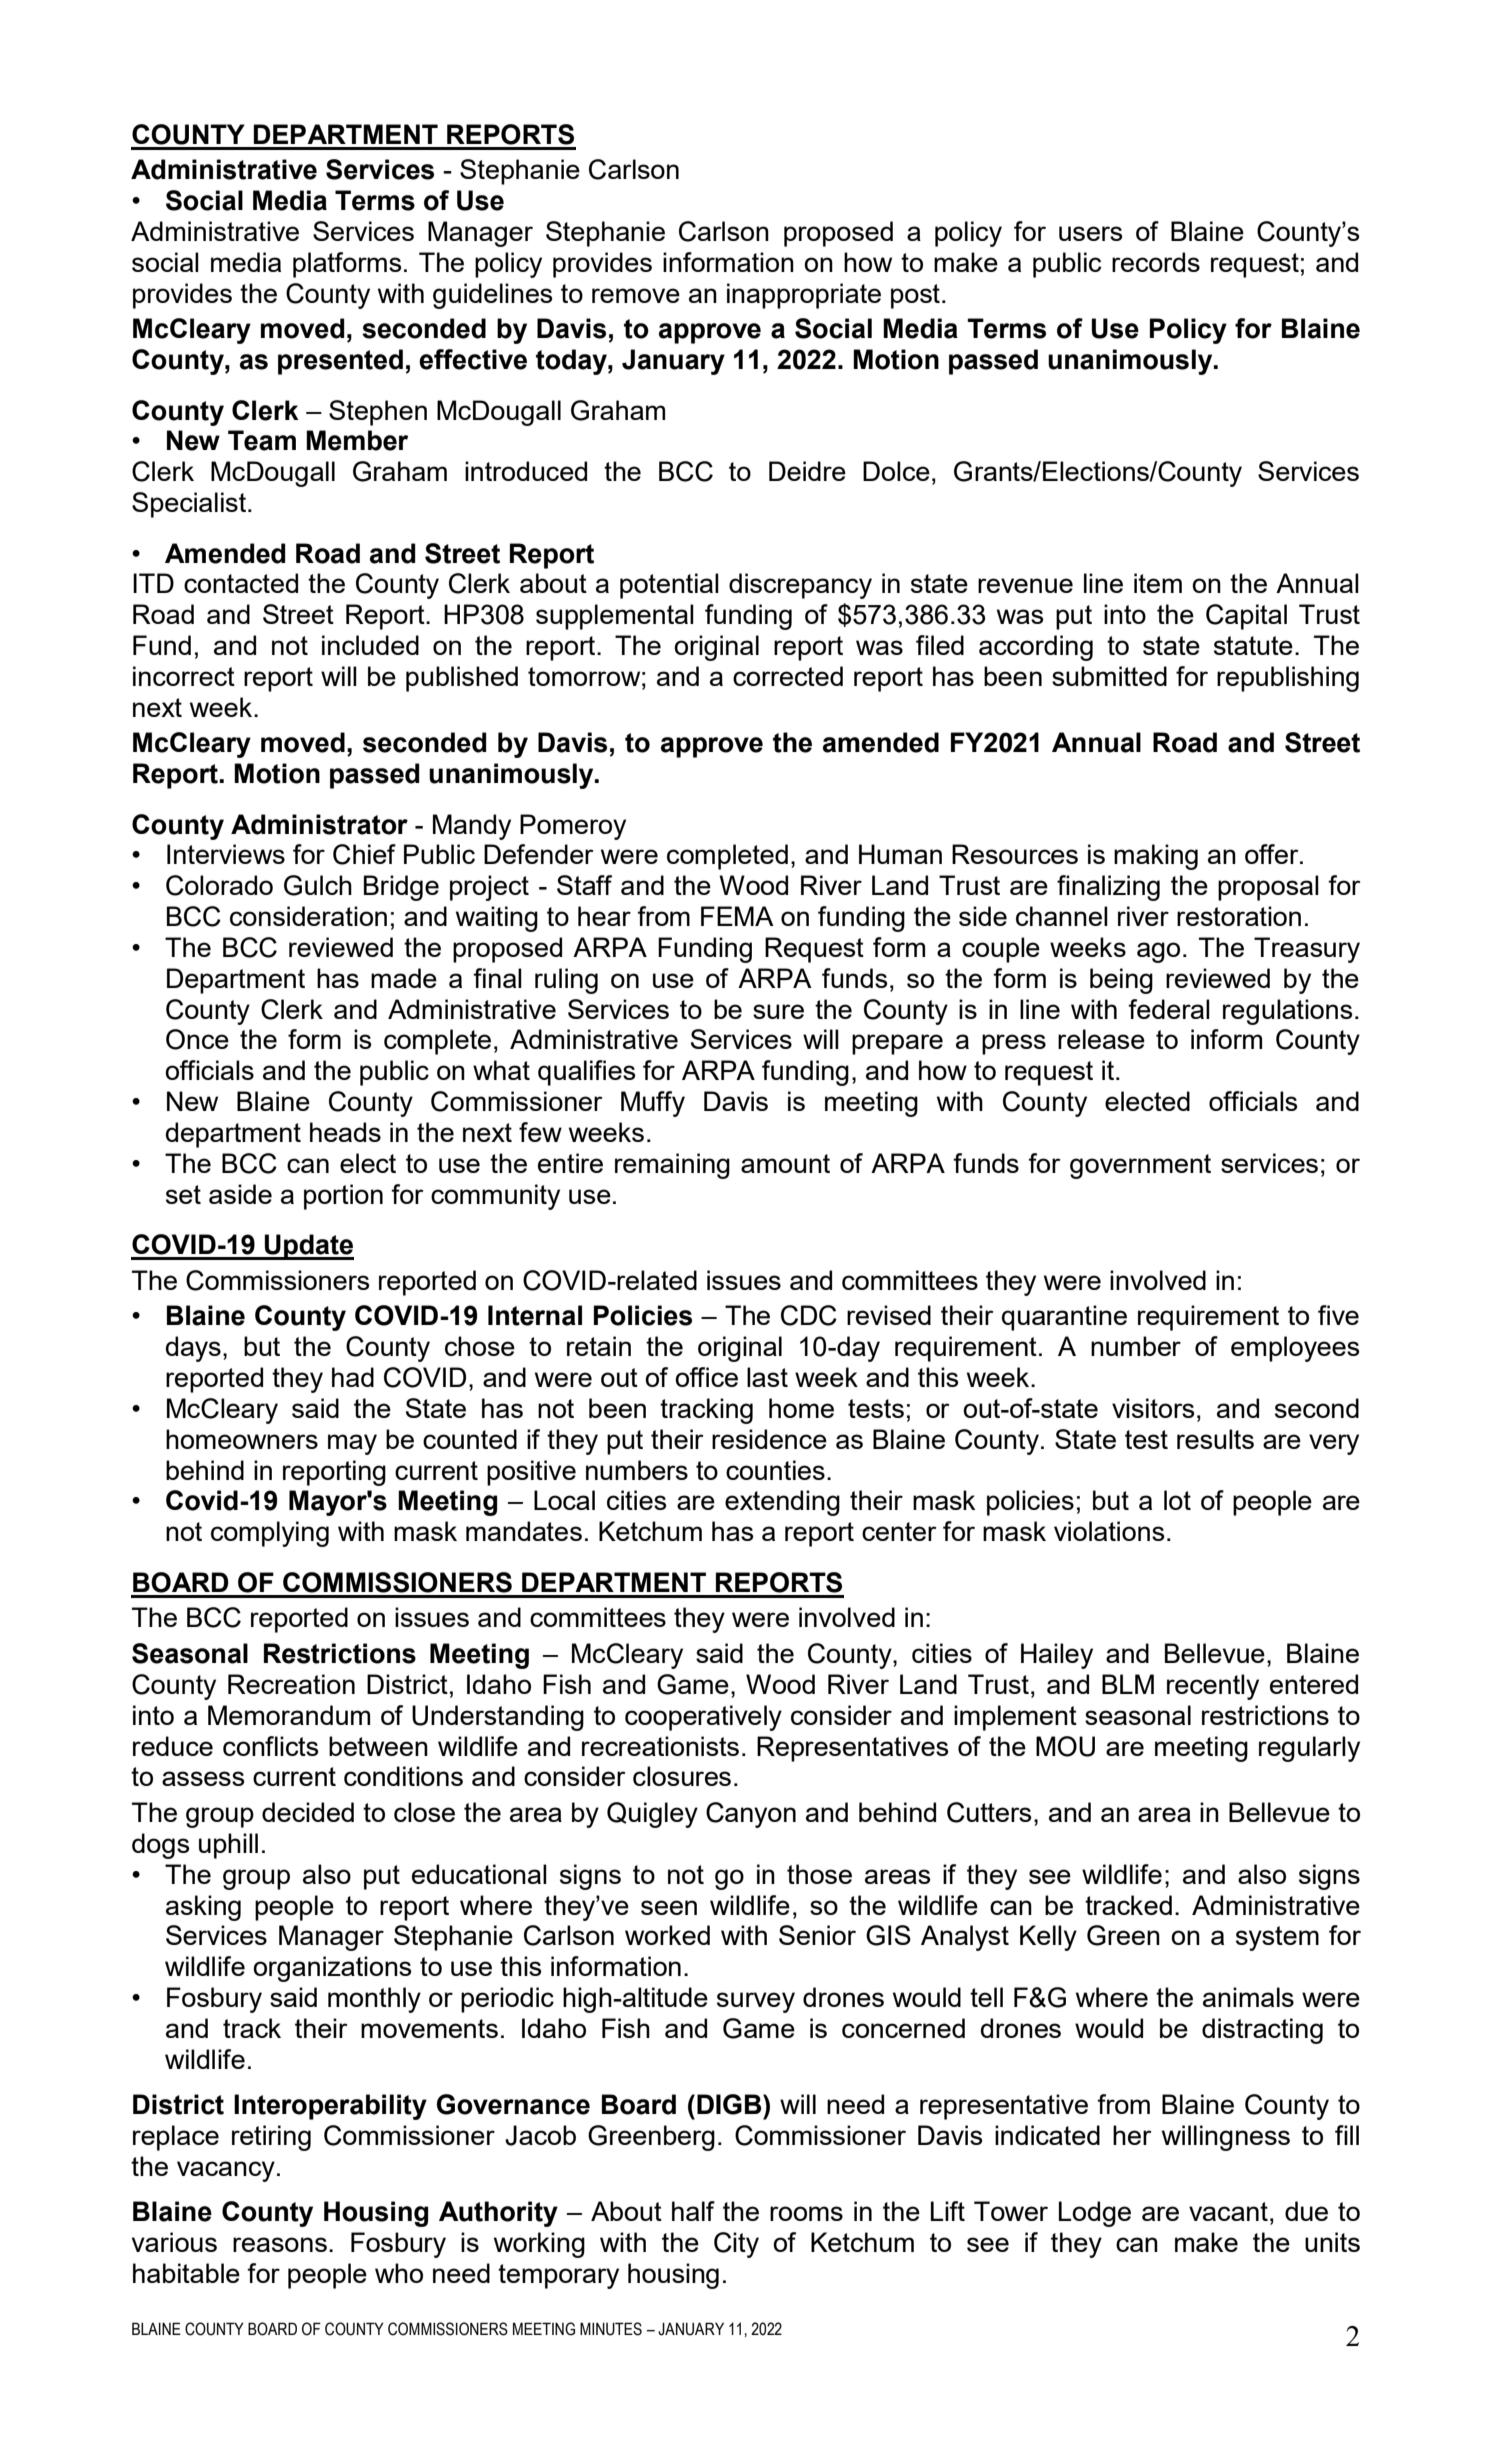 Image resolution: width=1492 pixels, height=2457 pixels. I want to click on reasons, so click(280, 2244).
